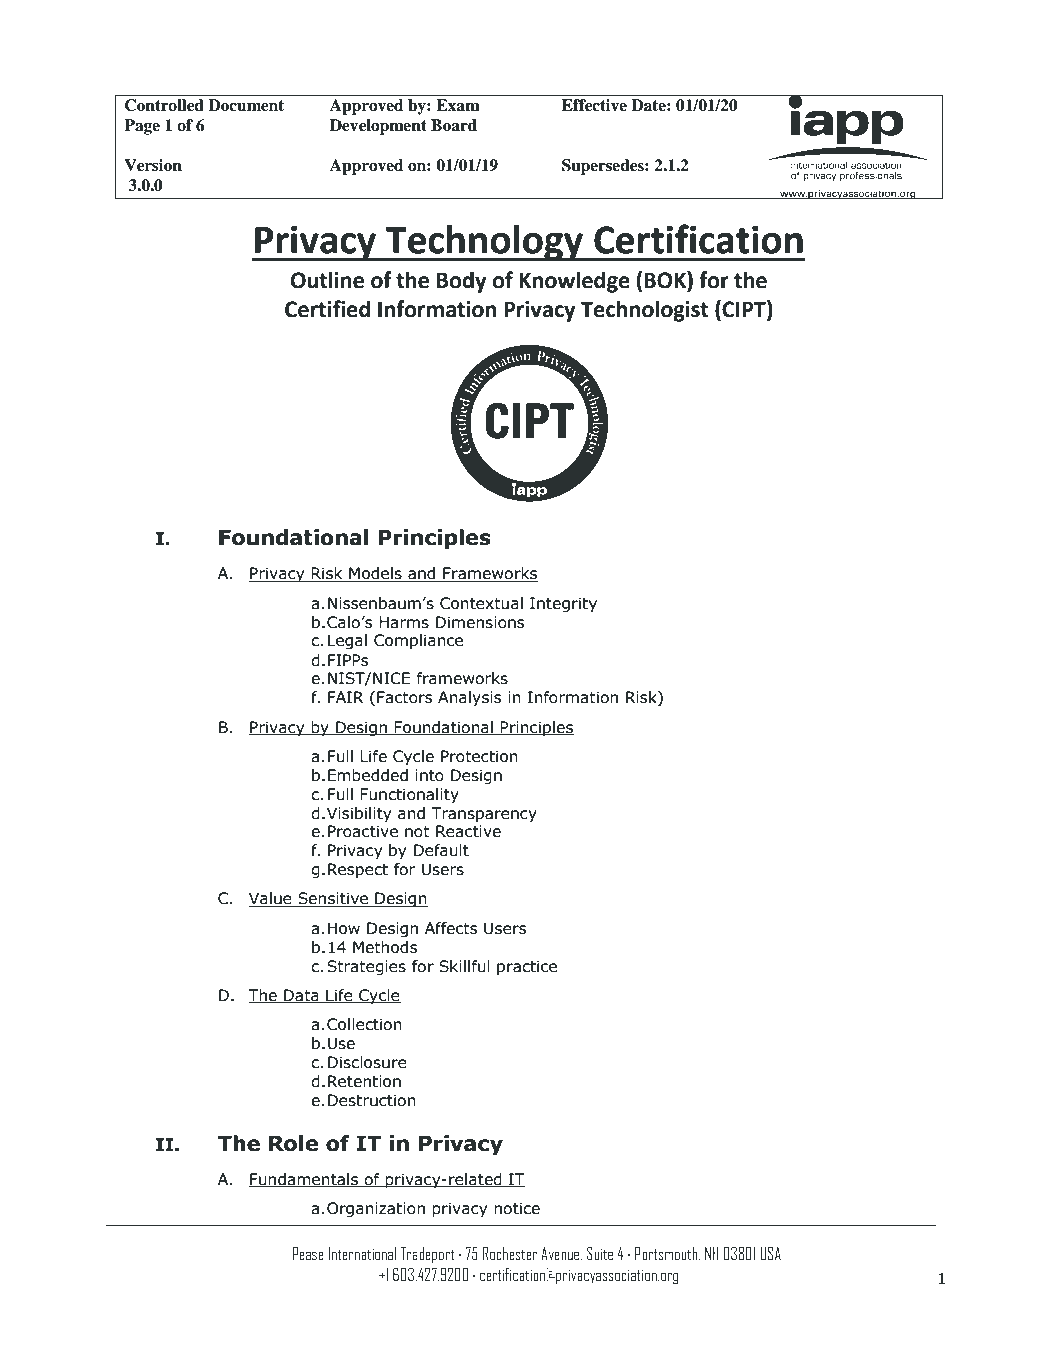 Image resolution: width=1058 pixels, height=1369 pixels. What do you see at coordinates (327, 309) in the screenshot?
I see `Certified` at bounding box center [327, 309].
